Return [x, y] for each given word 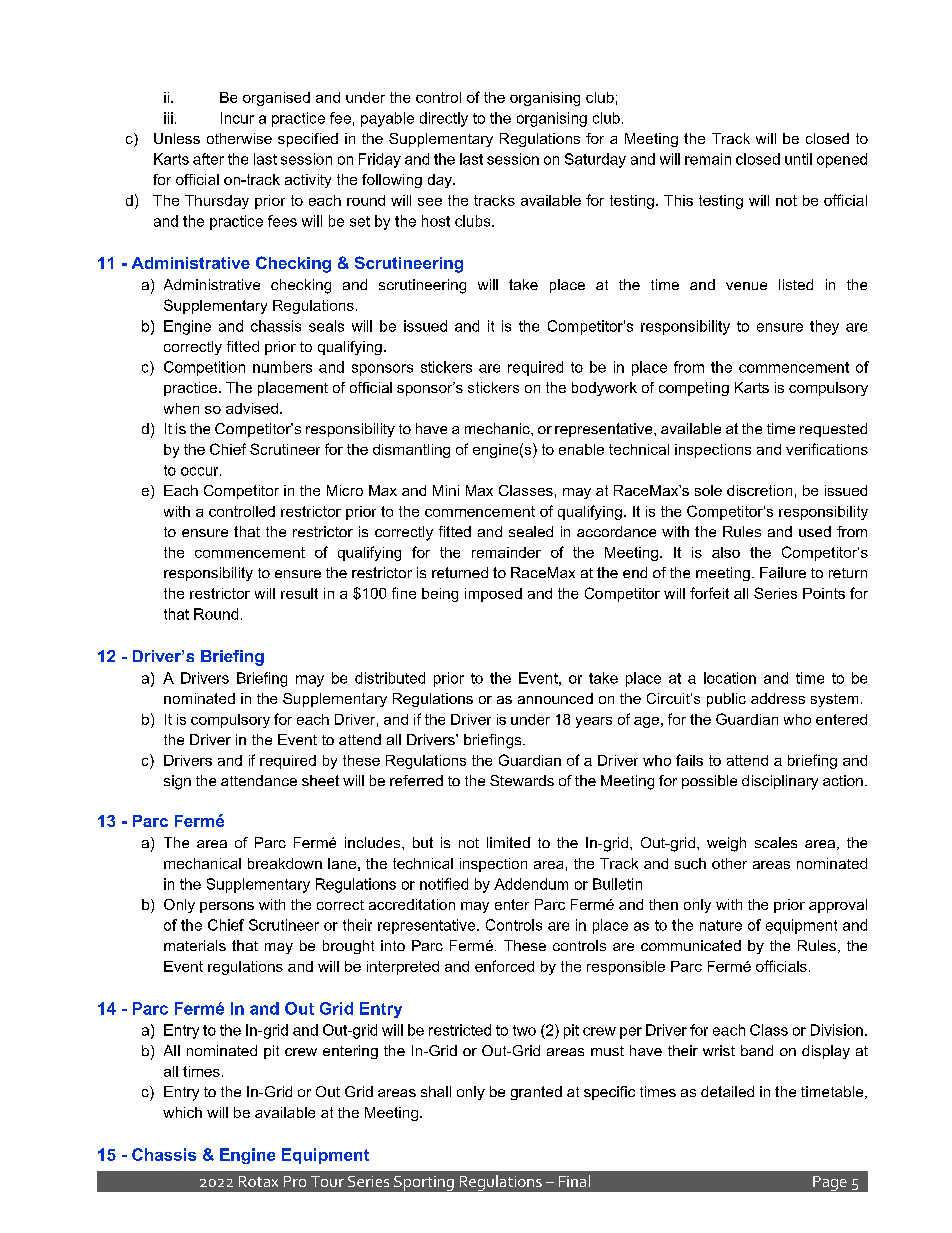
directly [444, 119]
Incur [237, 118]
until [798, 159]
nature [721, 925]
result [299, 593]
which [182, 1112]
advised [252, 408]
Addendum [531, 884]
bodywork [604, 389]
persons [227, 907]
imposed [493, 595]
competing [694, 389]
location [730, 678]
